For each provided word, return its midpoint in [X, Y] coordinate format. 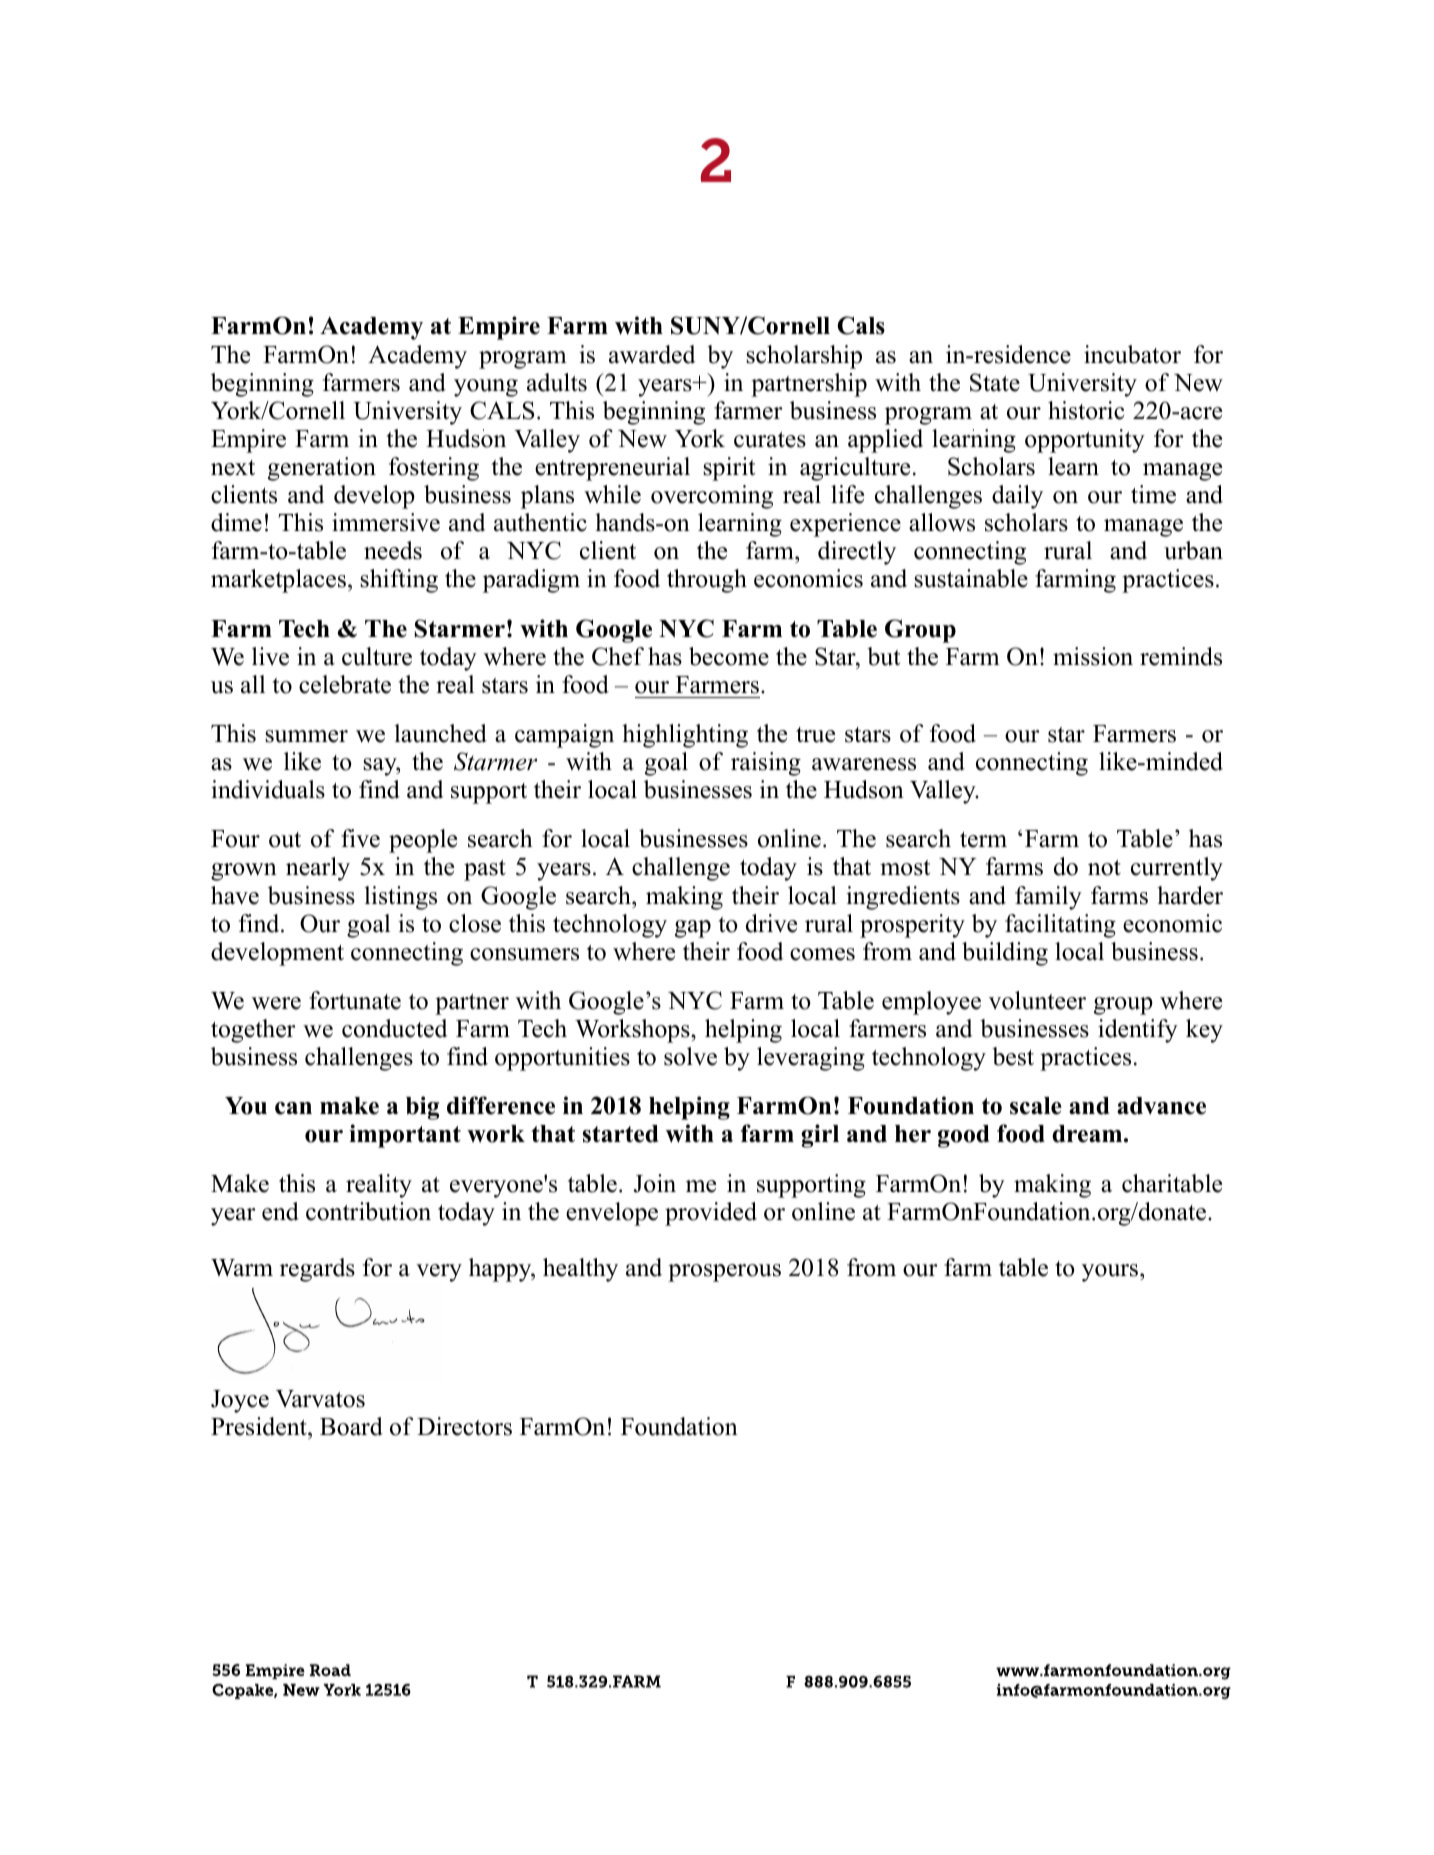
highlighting [685, 736]
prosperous [724, 1273]
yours [1111, 1273]
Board [351, 1426]
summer [306, 736]
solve [690, 1056]
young [486, 388]
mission [1093, 656]
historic [1086, 410]
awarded [652, 354]
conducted [394, 1028]
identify [1138, 1031]
